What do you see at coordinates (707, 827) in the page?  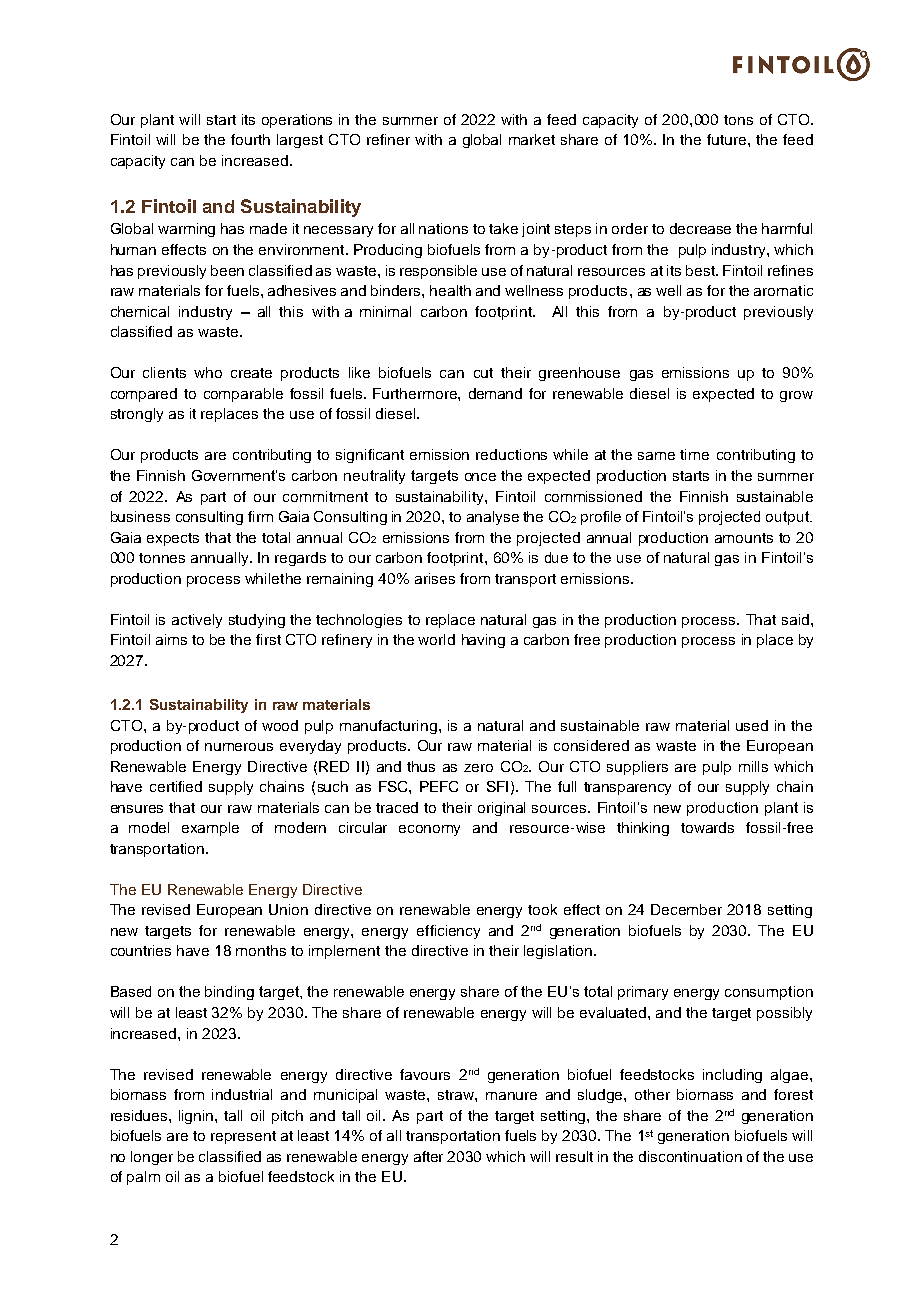 I see `towards` at bounding box center [707, 827].
